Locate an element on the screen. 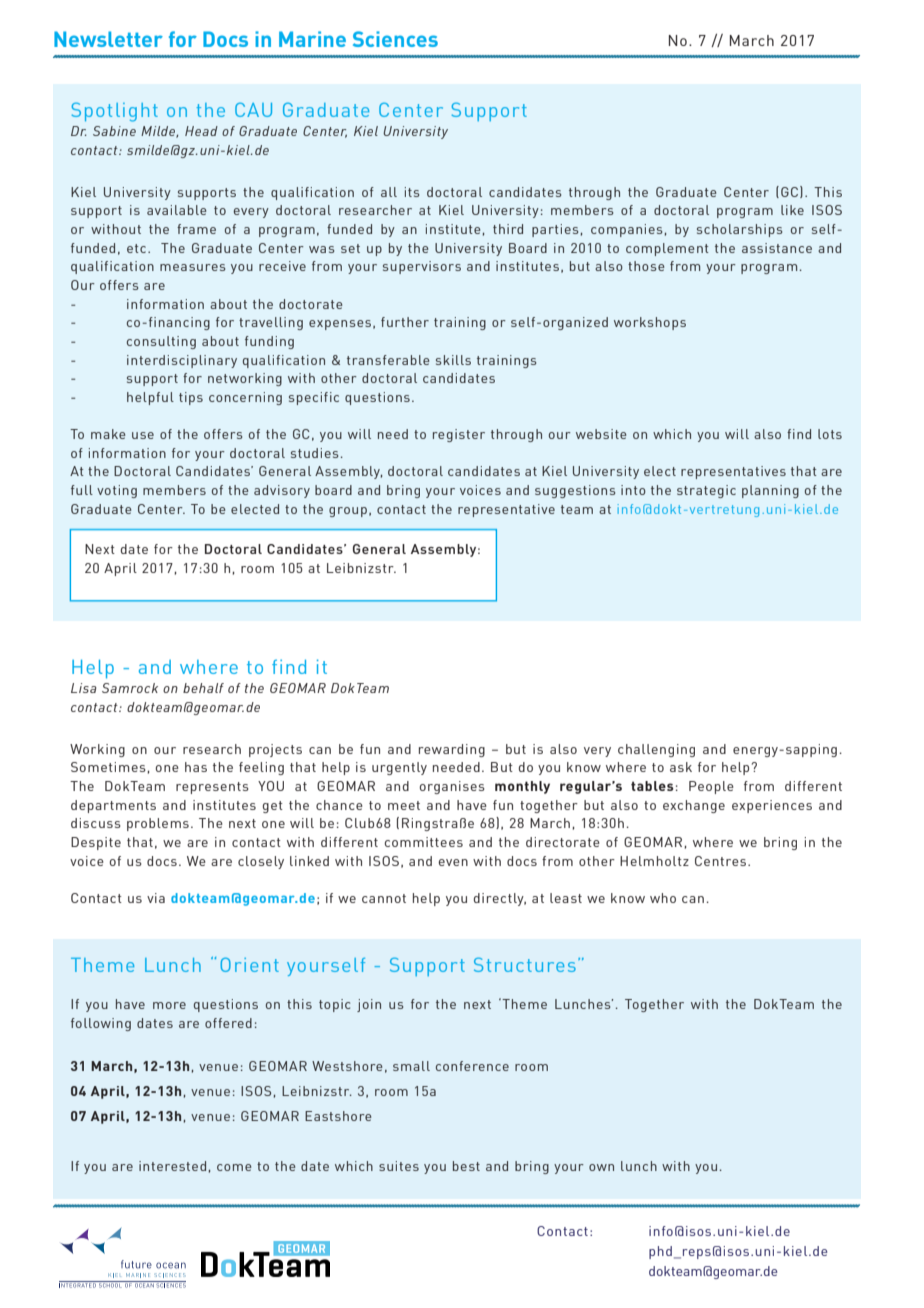 Image resolution: width=924 pixels, height=1308 pixels. best is located at coordinates (466, 1166).
